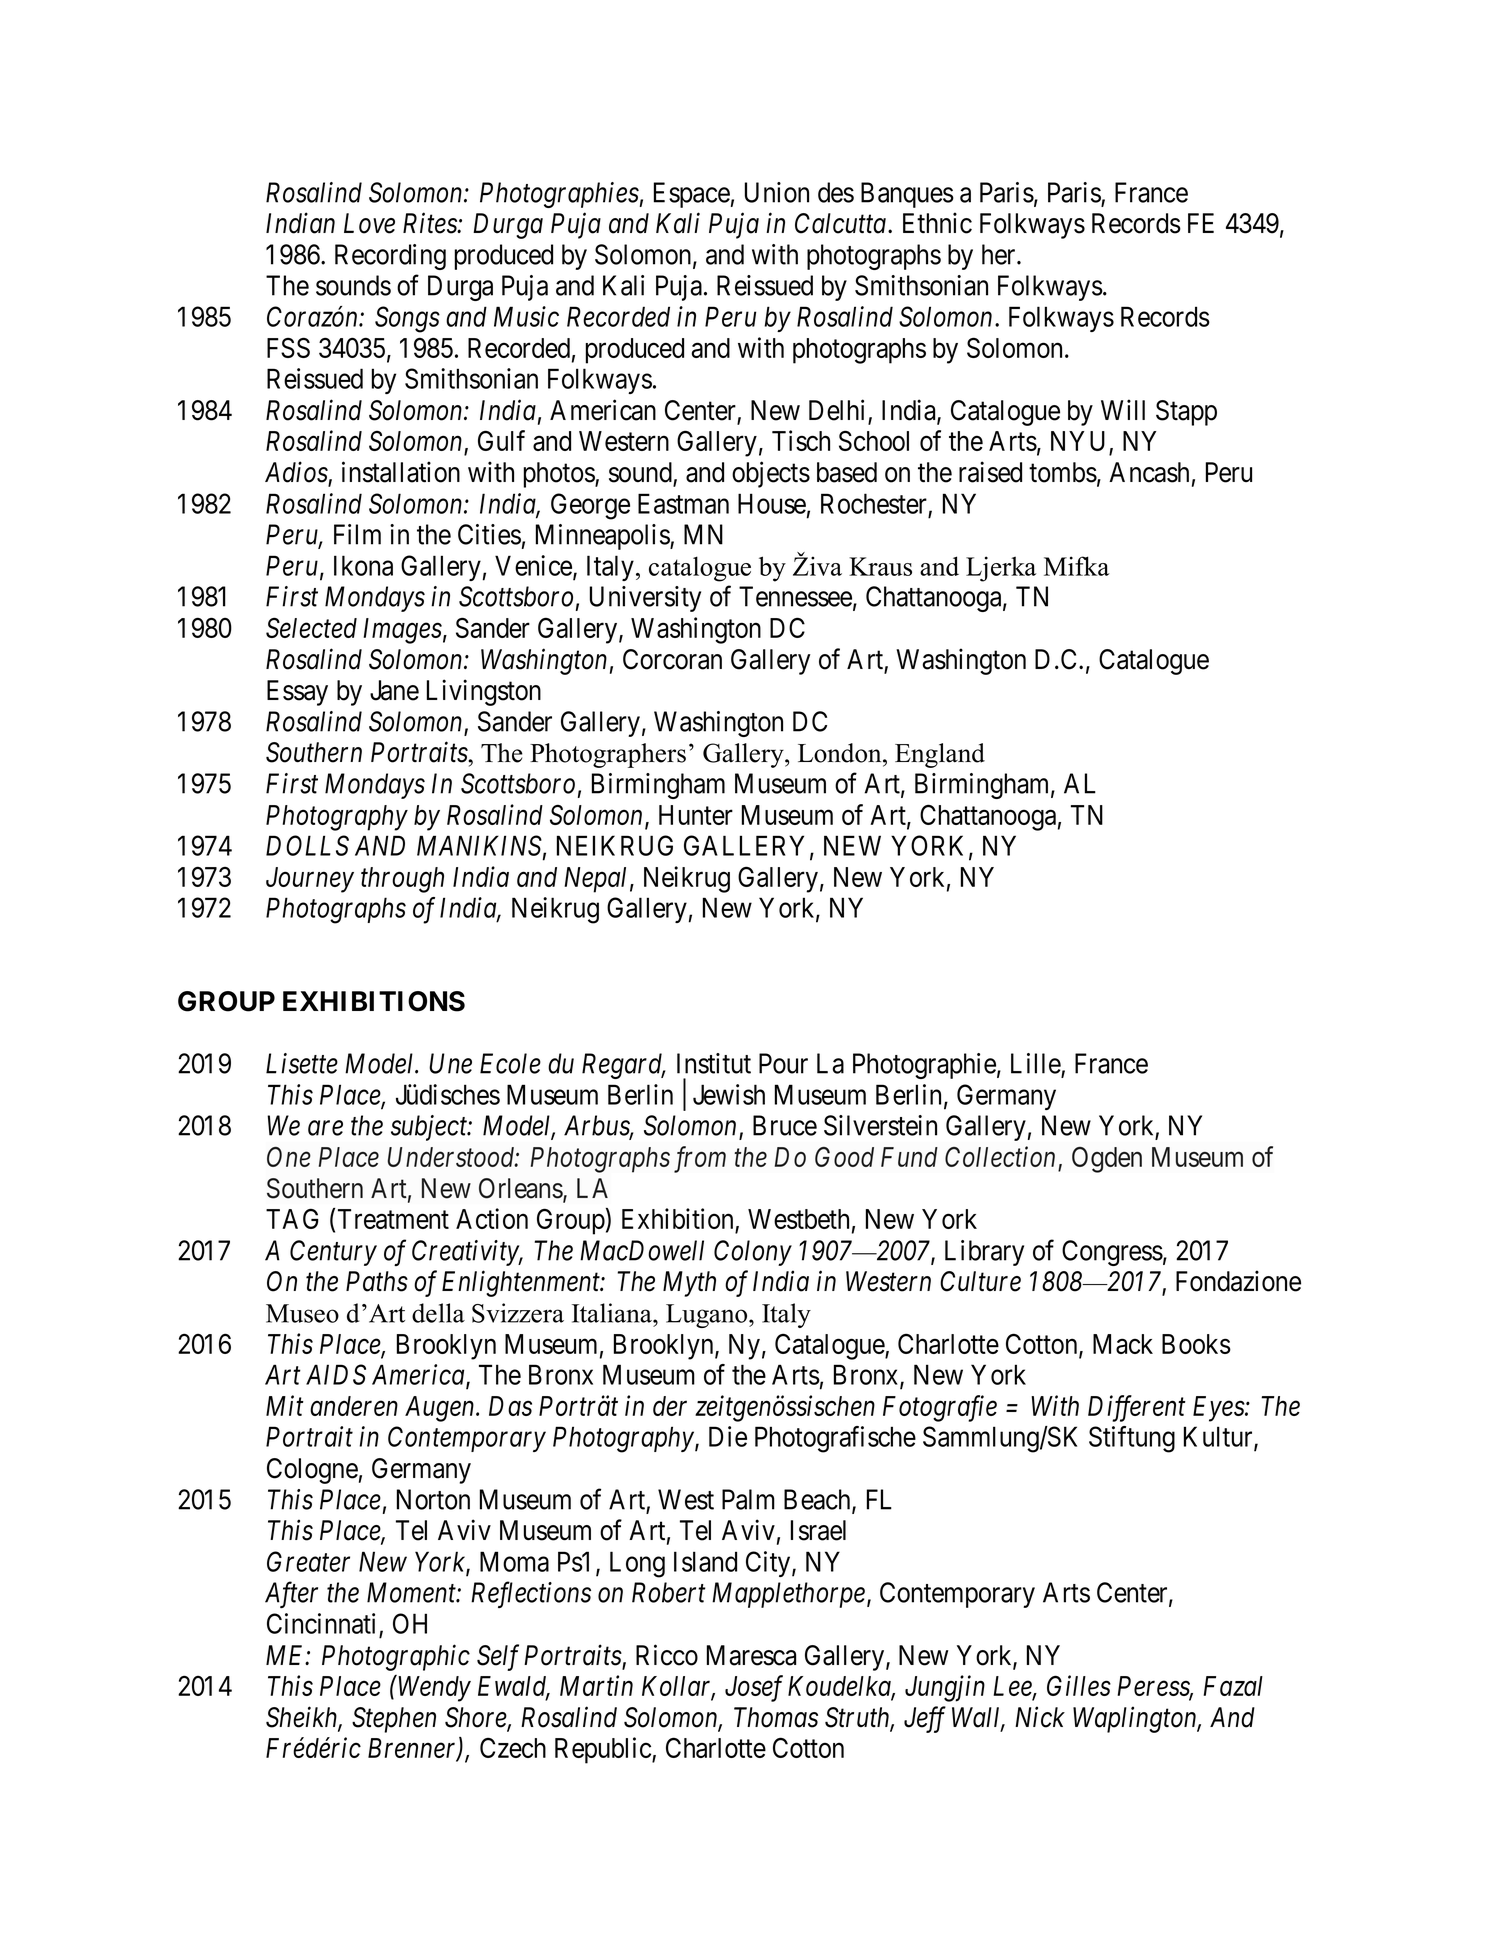 This image has height=1948, width=1505. Describe the element at coordinates (754, 1688) in the image. I see `Josef` at that location.
